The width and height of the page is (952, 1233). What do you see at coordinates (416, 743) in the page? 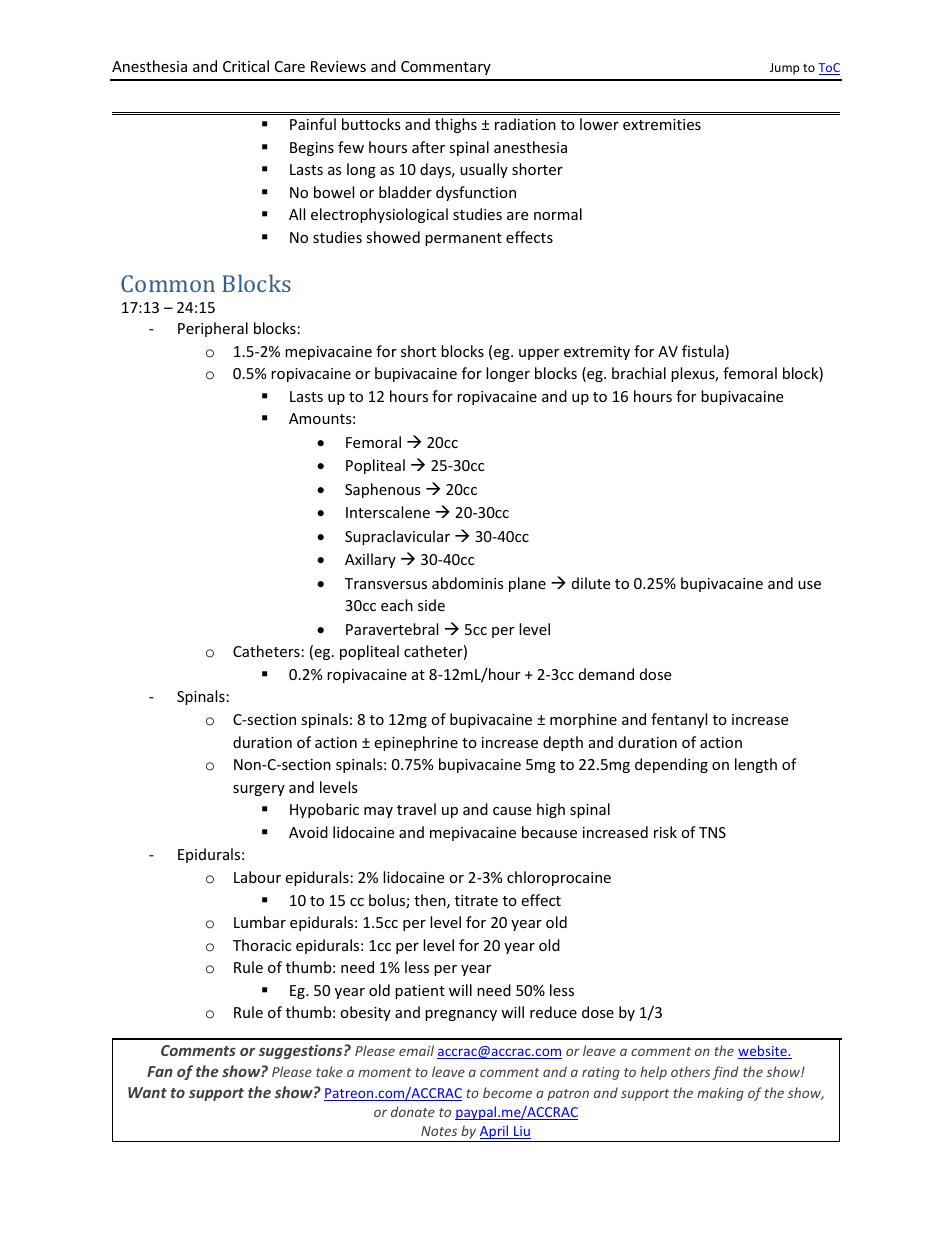
I see `epinephrine` at bounding box center [416, 743].
